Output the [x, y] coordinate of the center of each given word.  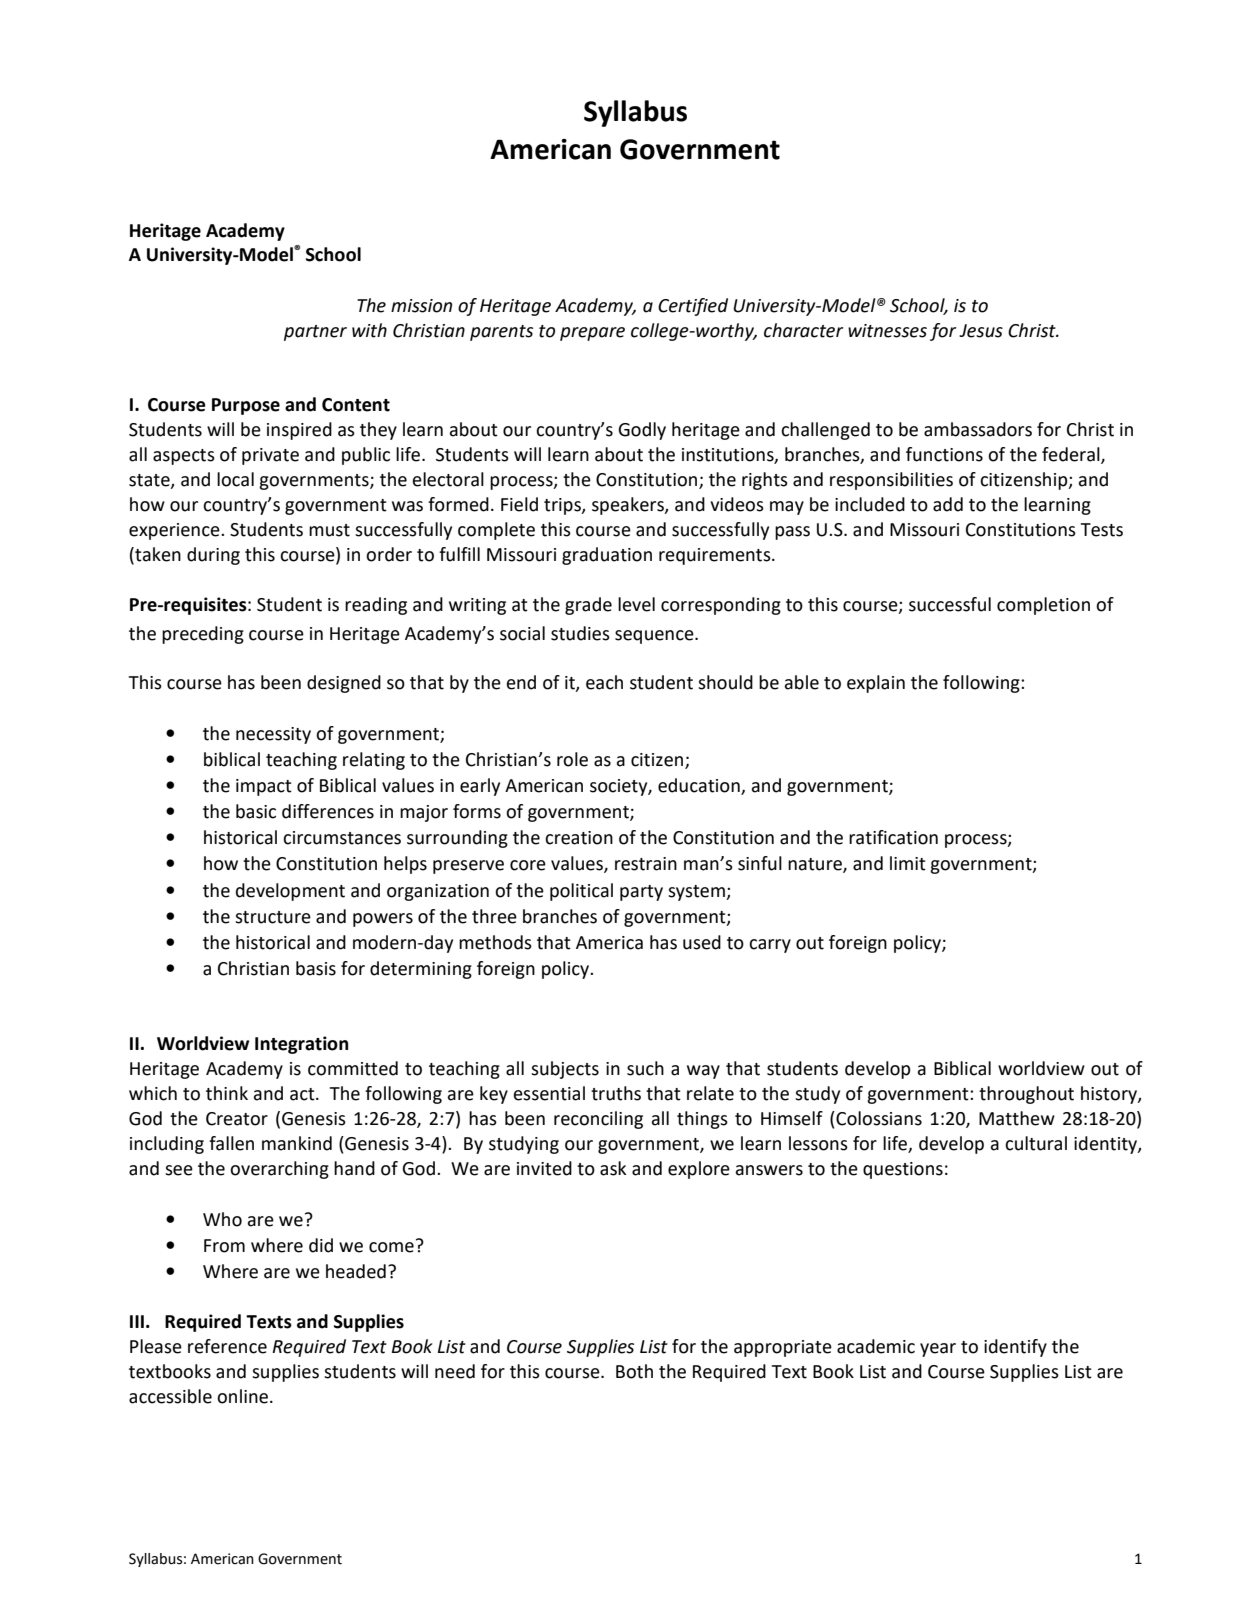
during [213, 556]
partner [315, 333]
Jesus [981, 331]
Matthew [1017, 1118]
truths [616, 1093]
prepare [592, 334]
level [636, 604]
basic [256, 811]
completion [1043, 606]
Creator [237, 1119]
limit [908, 863]
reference [227, 1346]
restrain [646, 864]
